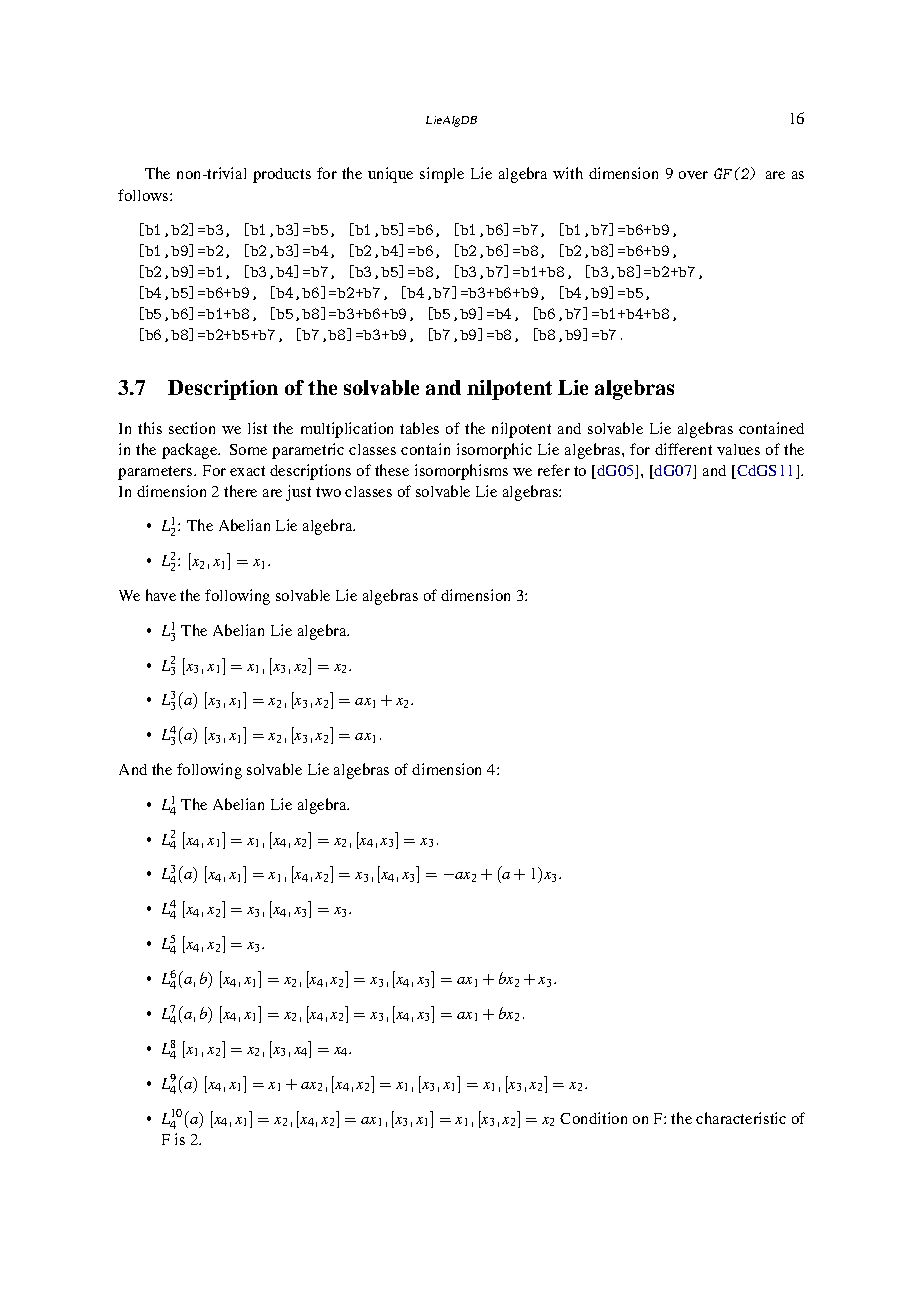 The height and width of the screenshot is (1308, 924). Describe the element at coordinates (554, 470) in the screenshot. I see `refer` at that location.
